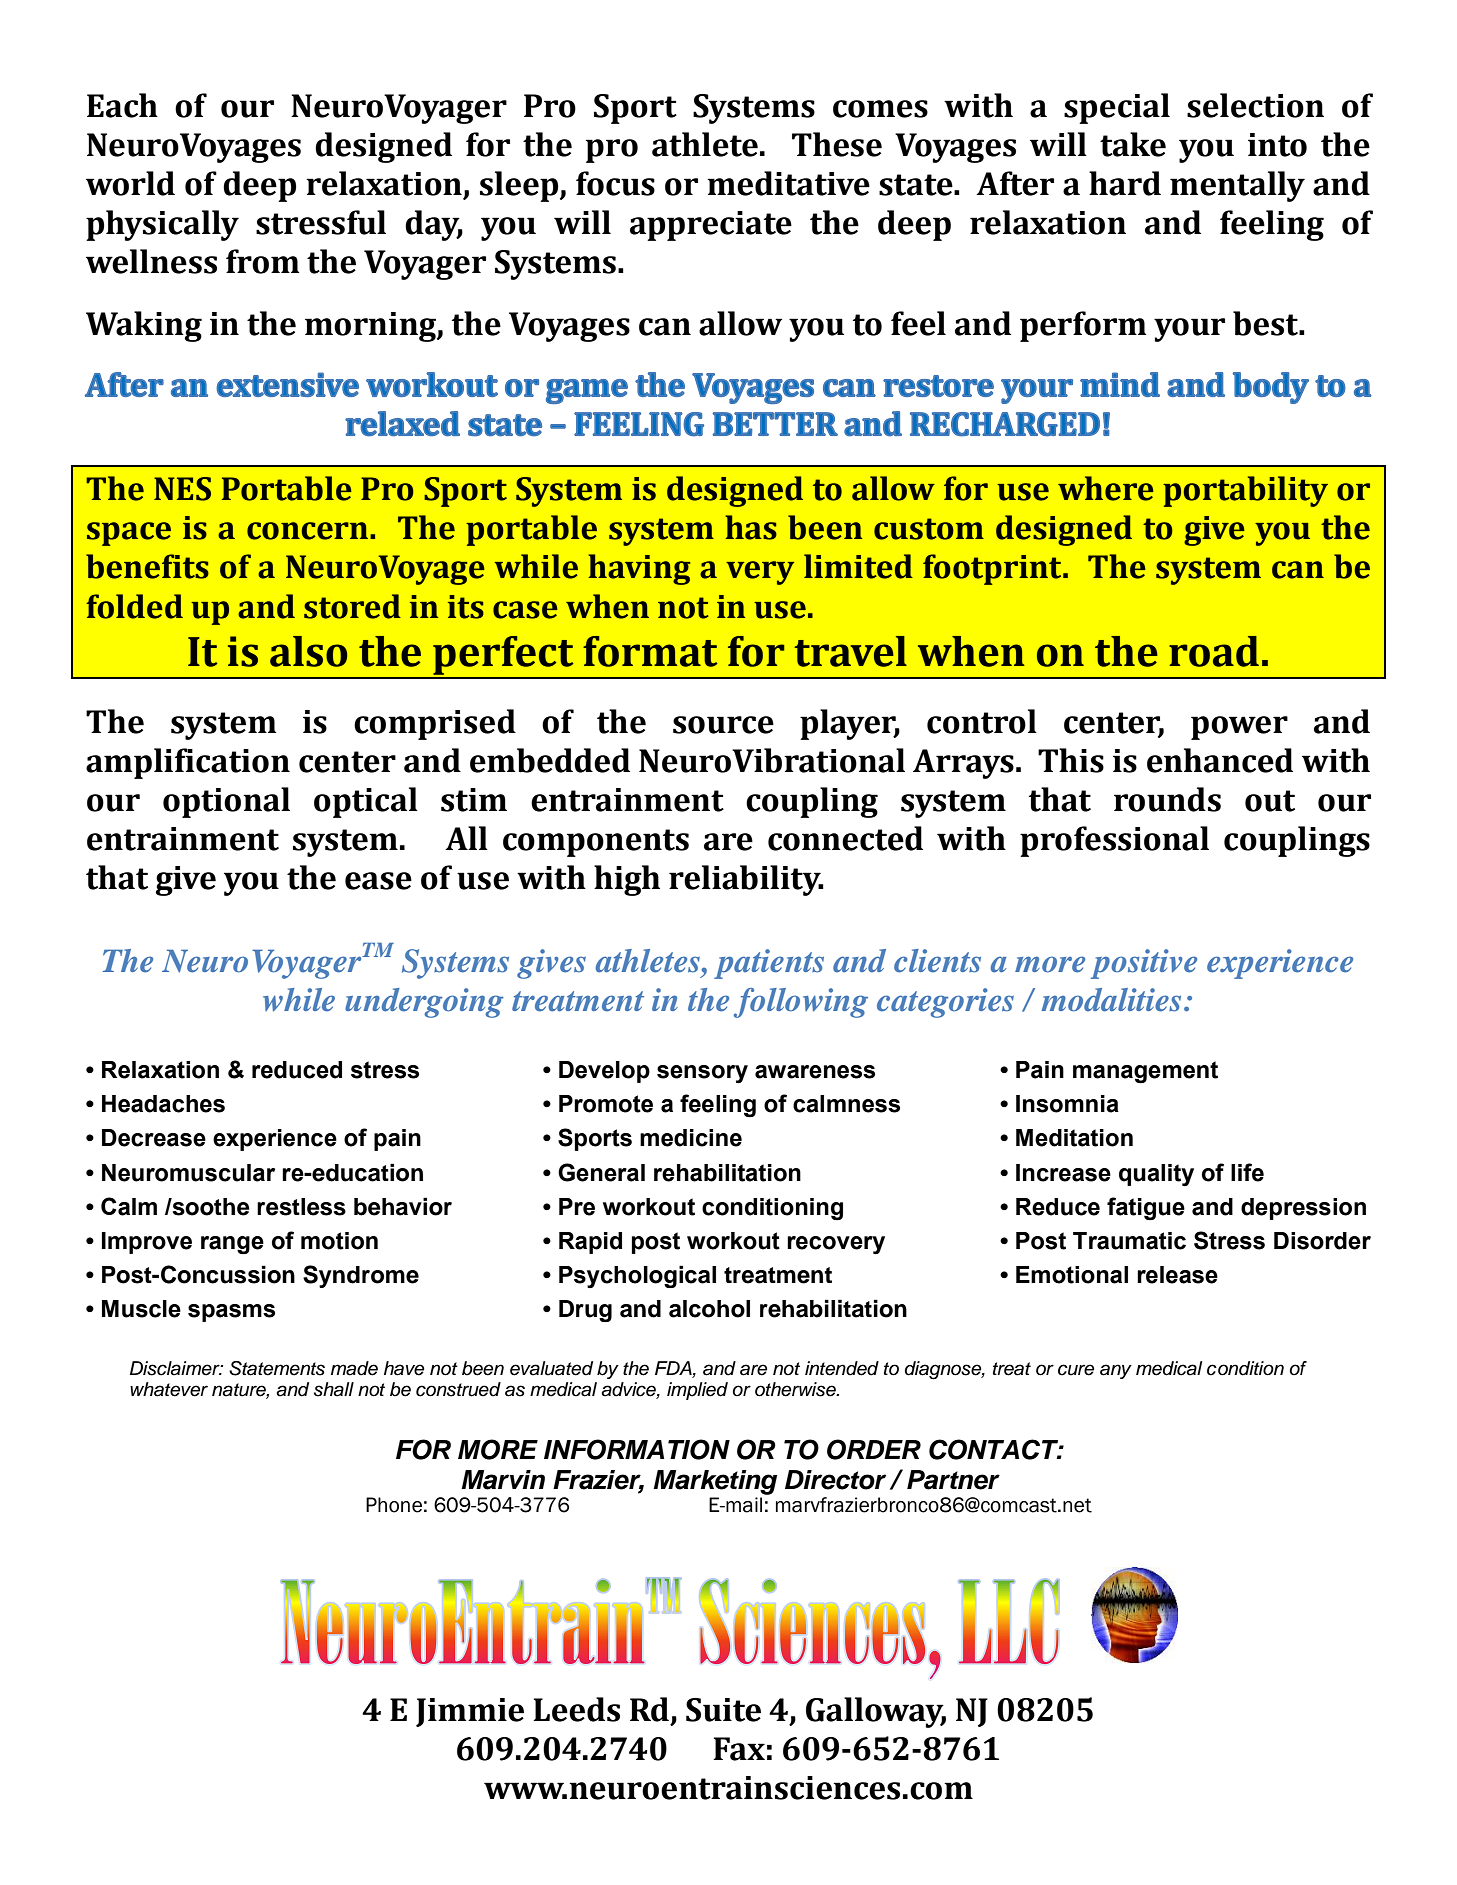 The width and height of the page is (1457, 1885). Describe the element at coordinates (470, 1712) in the page. I see `Jimmie` at that location.
